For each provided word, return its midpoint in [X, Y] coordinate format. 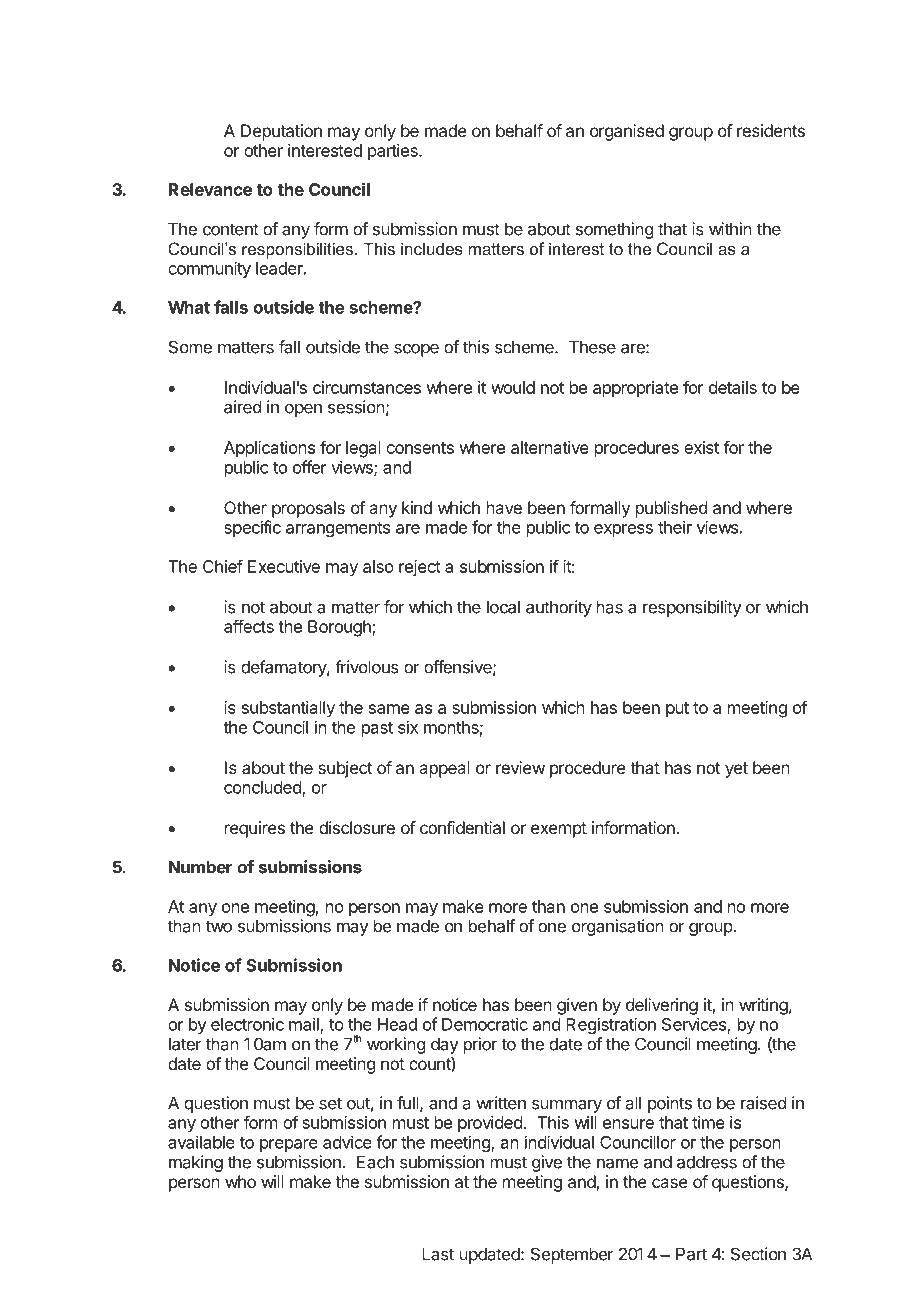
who [240, 1181]
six [408, 727]
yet [736, 770]
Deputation [281, 132]
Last [438, 1254]
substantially [288, 709]
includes [432, 248]
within [730, 229]
